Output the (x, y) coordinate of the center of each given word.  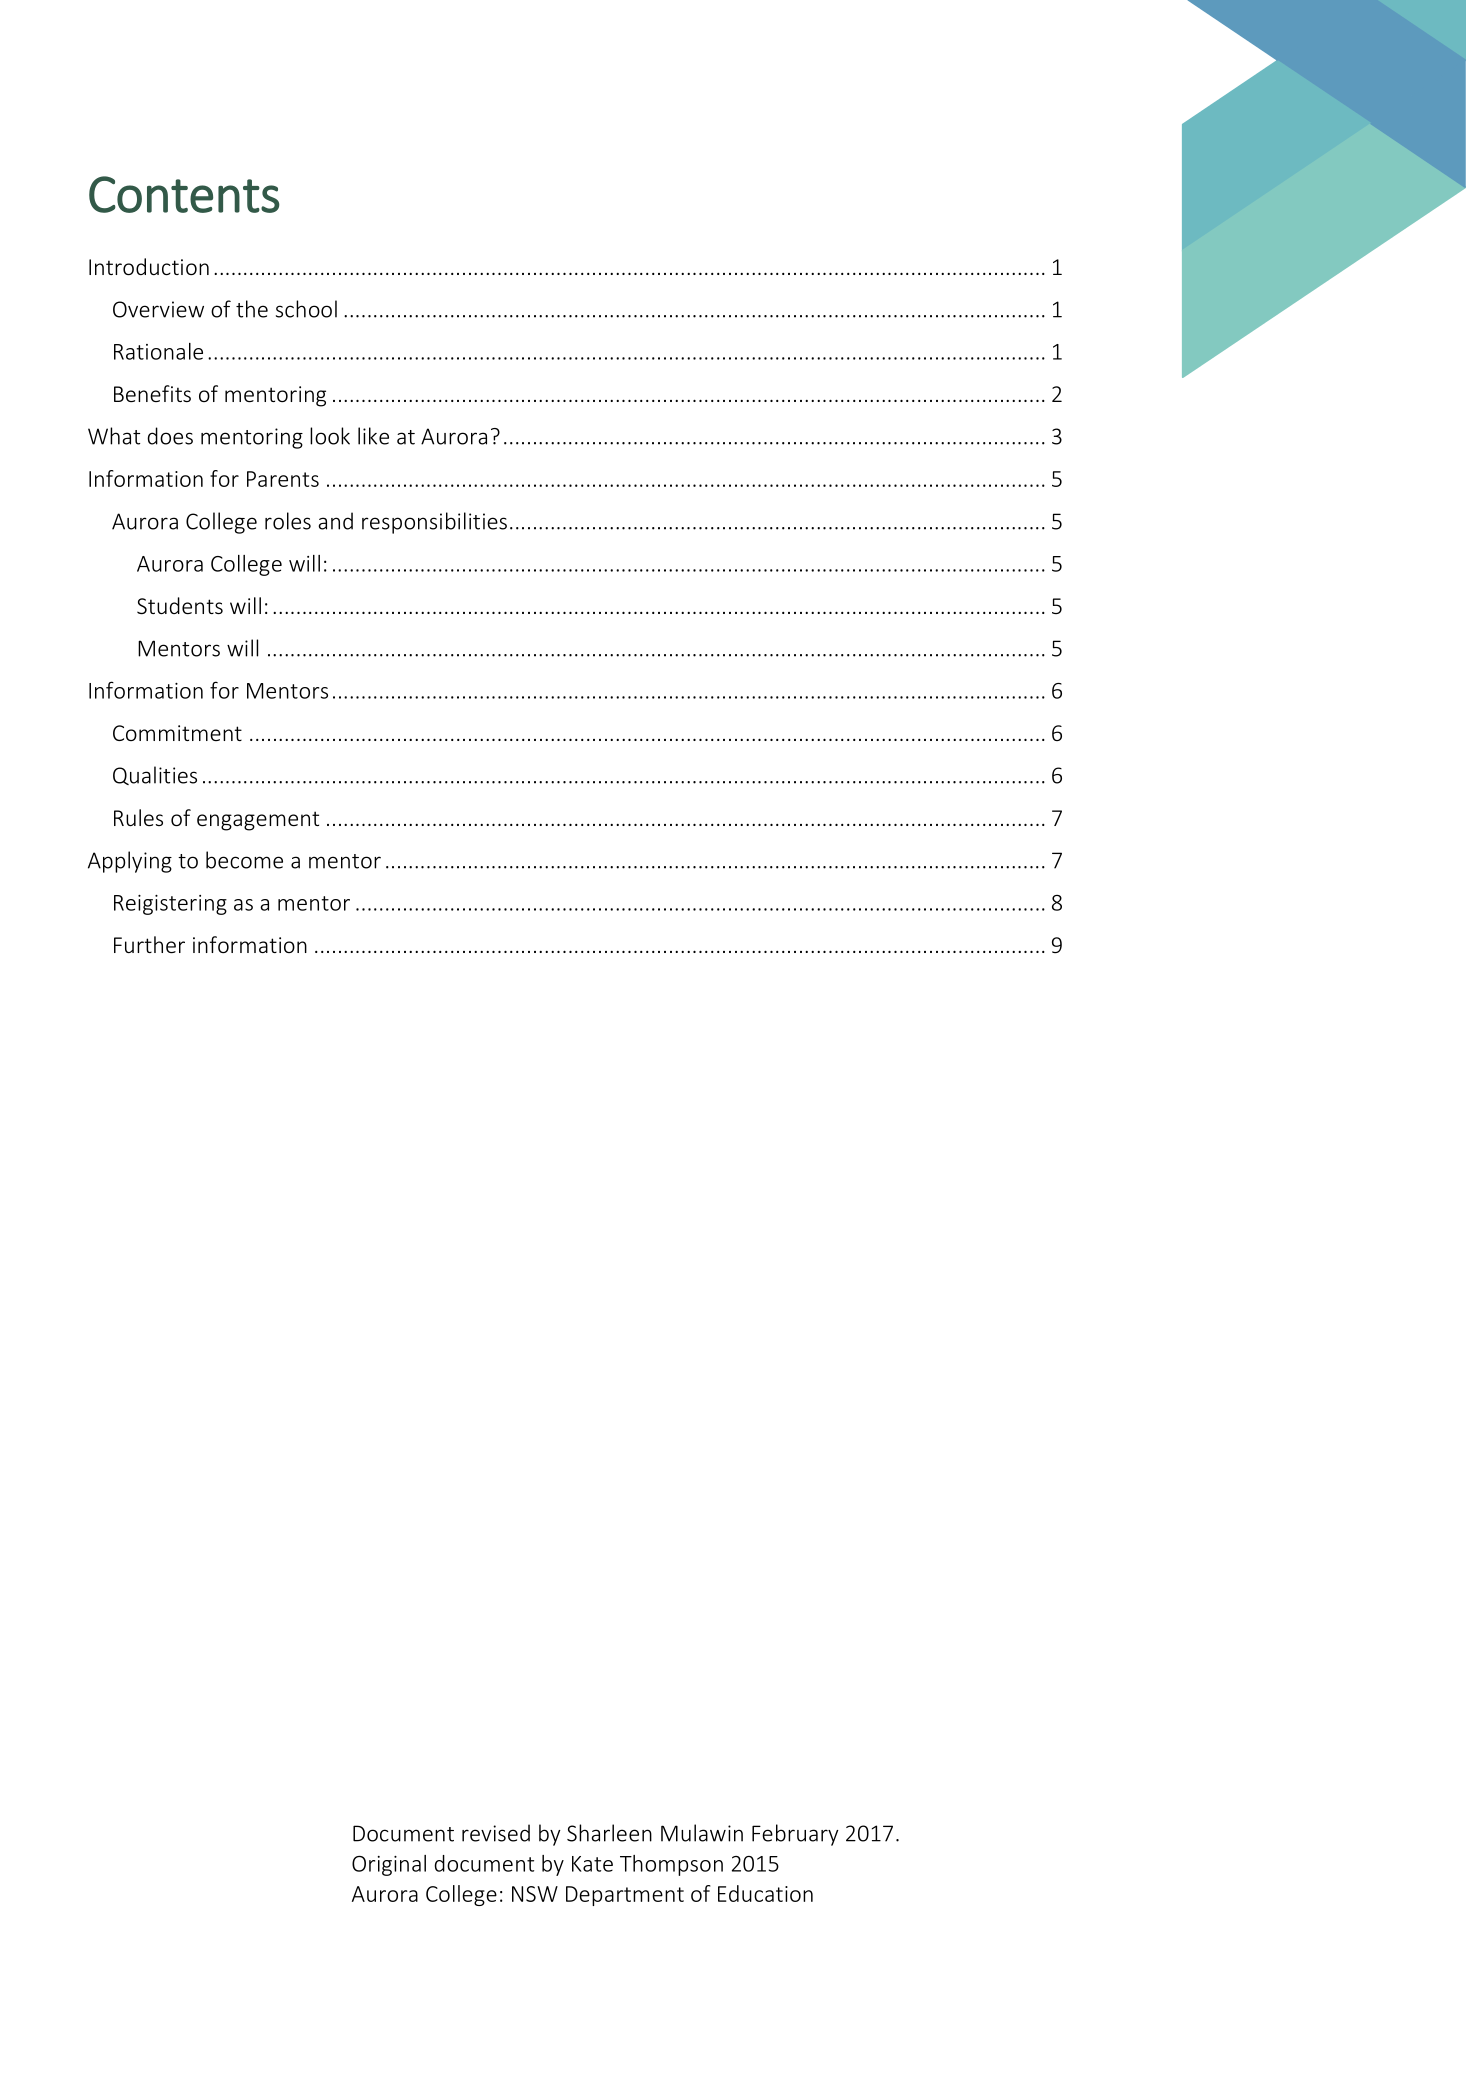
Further (149, 944)
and (335, 521)
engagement (258, 821)
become (244, 860)
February (795, 1835)
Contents (184, 194)
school (306, 309)
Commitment (177, 733)
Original (389, 1865)
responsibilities (434, 523)
